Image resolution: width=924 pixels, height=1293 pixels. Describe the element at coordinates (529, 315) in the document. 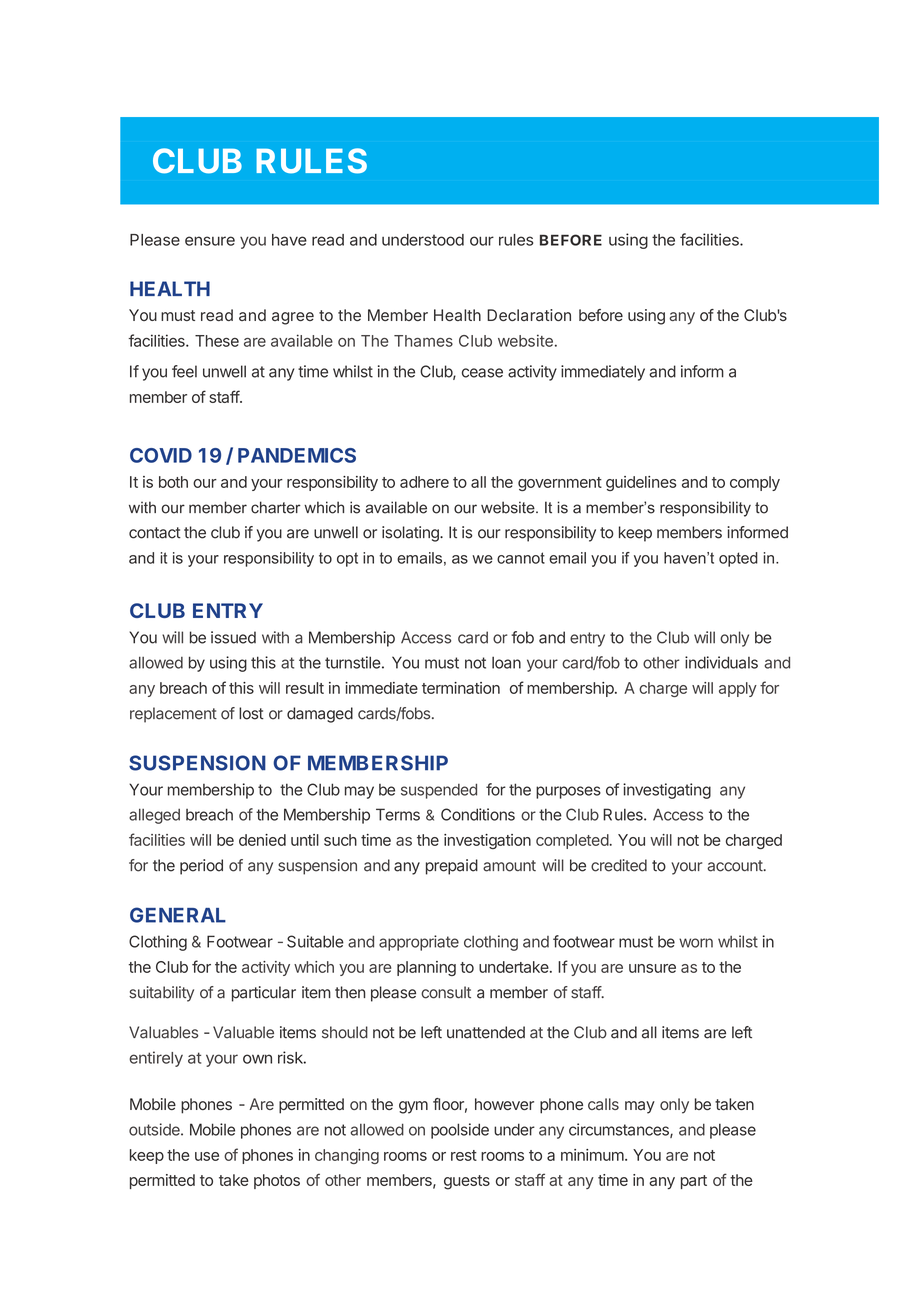

I see `Declaration` at that location.
